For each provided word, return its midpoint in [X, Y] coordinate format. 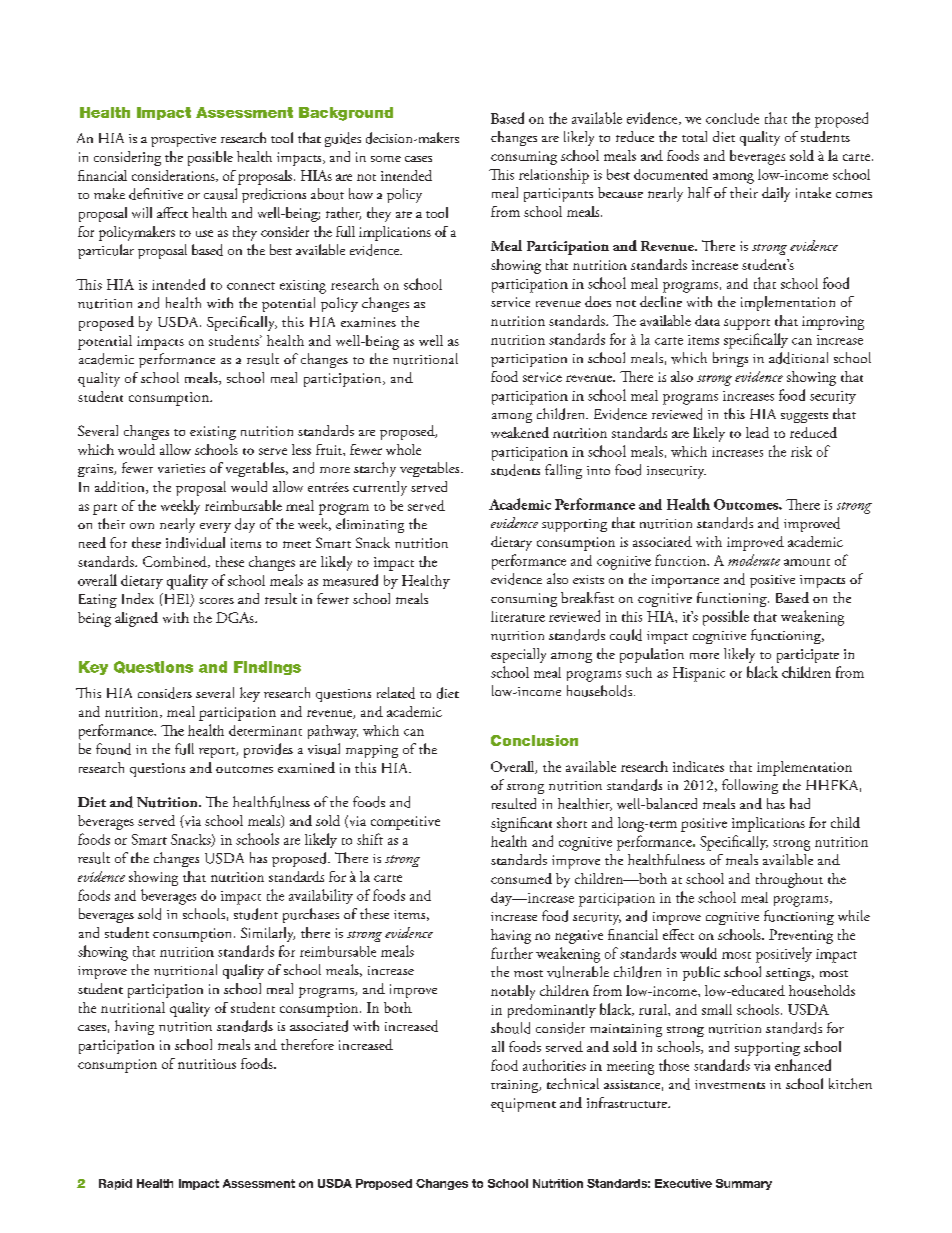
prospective [183, 140]
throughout [789, 880]
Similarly [268, 934]
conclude [732, 118]
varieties [181, 468]
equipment [523, 1105]
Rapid [115, 1184]
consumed [521, 878]
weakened [520, 432]
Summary [744, 1184]
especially [518, 655]
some [386, 159]
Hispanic [699, 674]
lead [757, 432]
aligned [136, 619]
